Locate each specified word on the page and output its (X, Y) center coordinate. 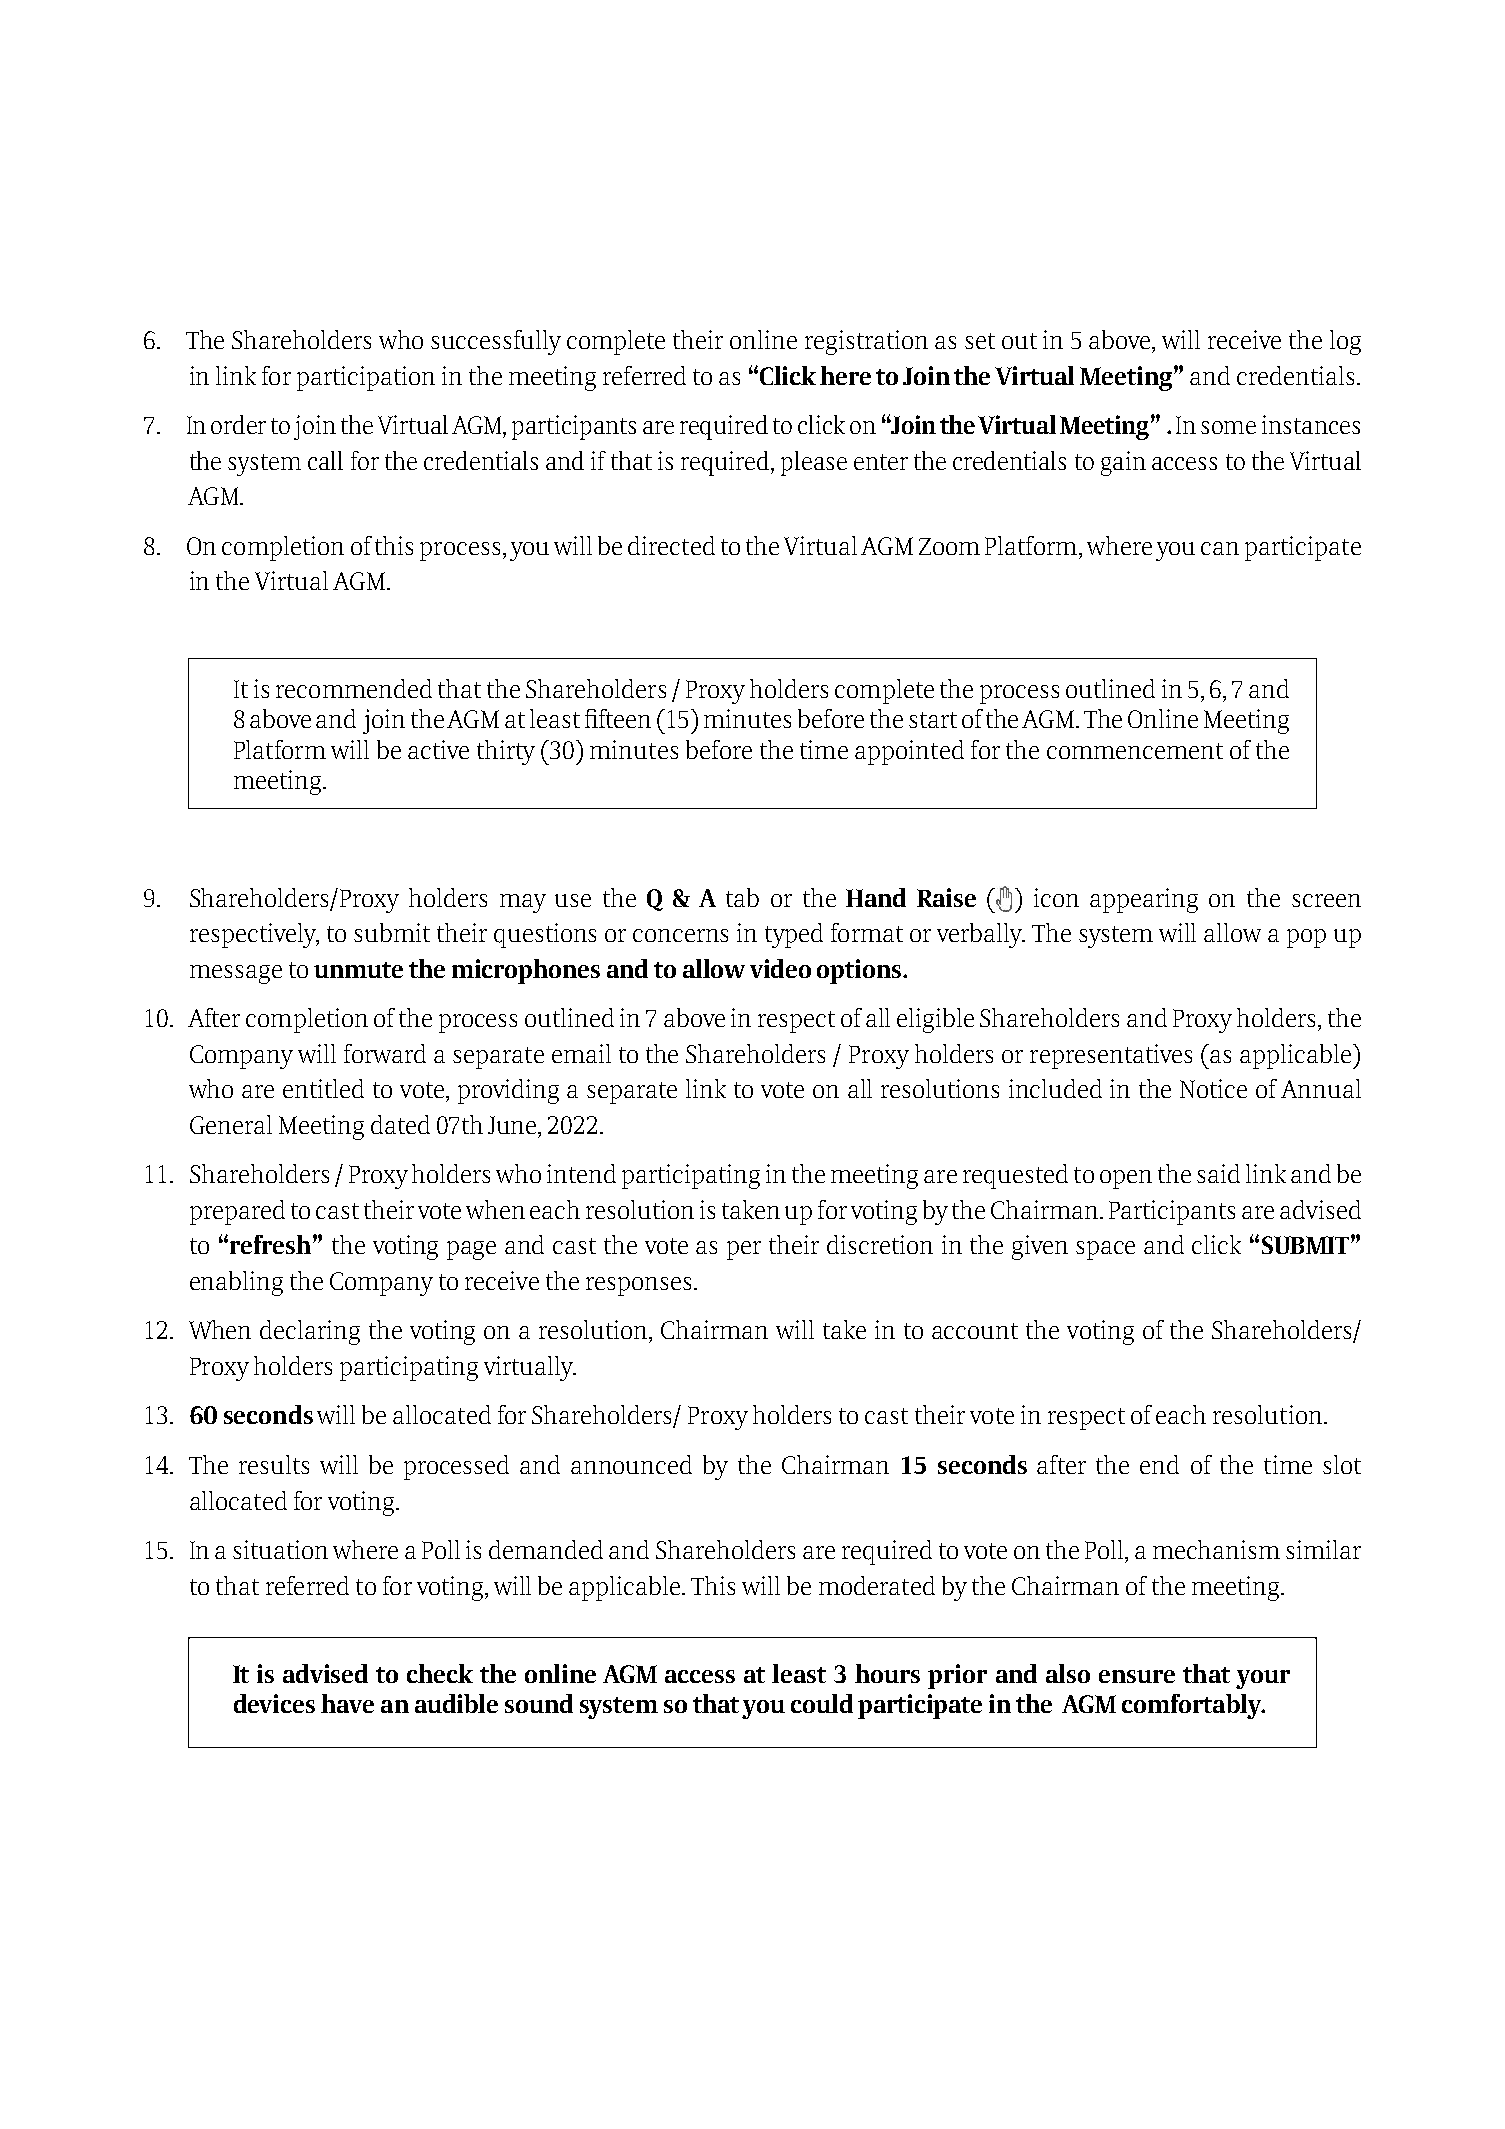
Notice (1213, 1088)
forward (385, 1053)
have (347, 1703)
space (1105, 1250)
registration (866, 342)
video (780, 968)
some (1228, 427)
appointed (909, 752)
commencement (1135, 751)
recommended (354, 688)
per (744, 1250)
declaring (310, 1332)
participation (366, 378)
